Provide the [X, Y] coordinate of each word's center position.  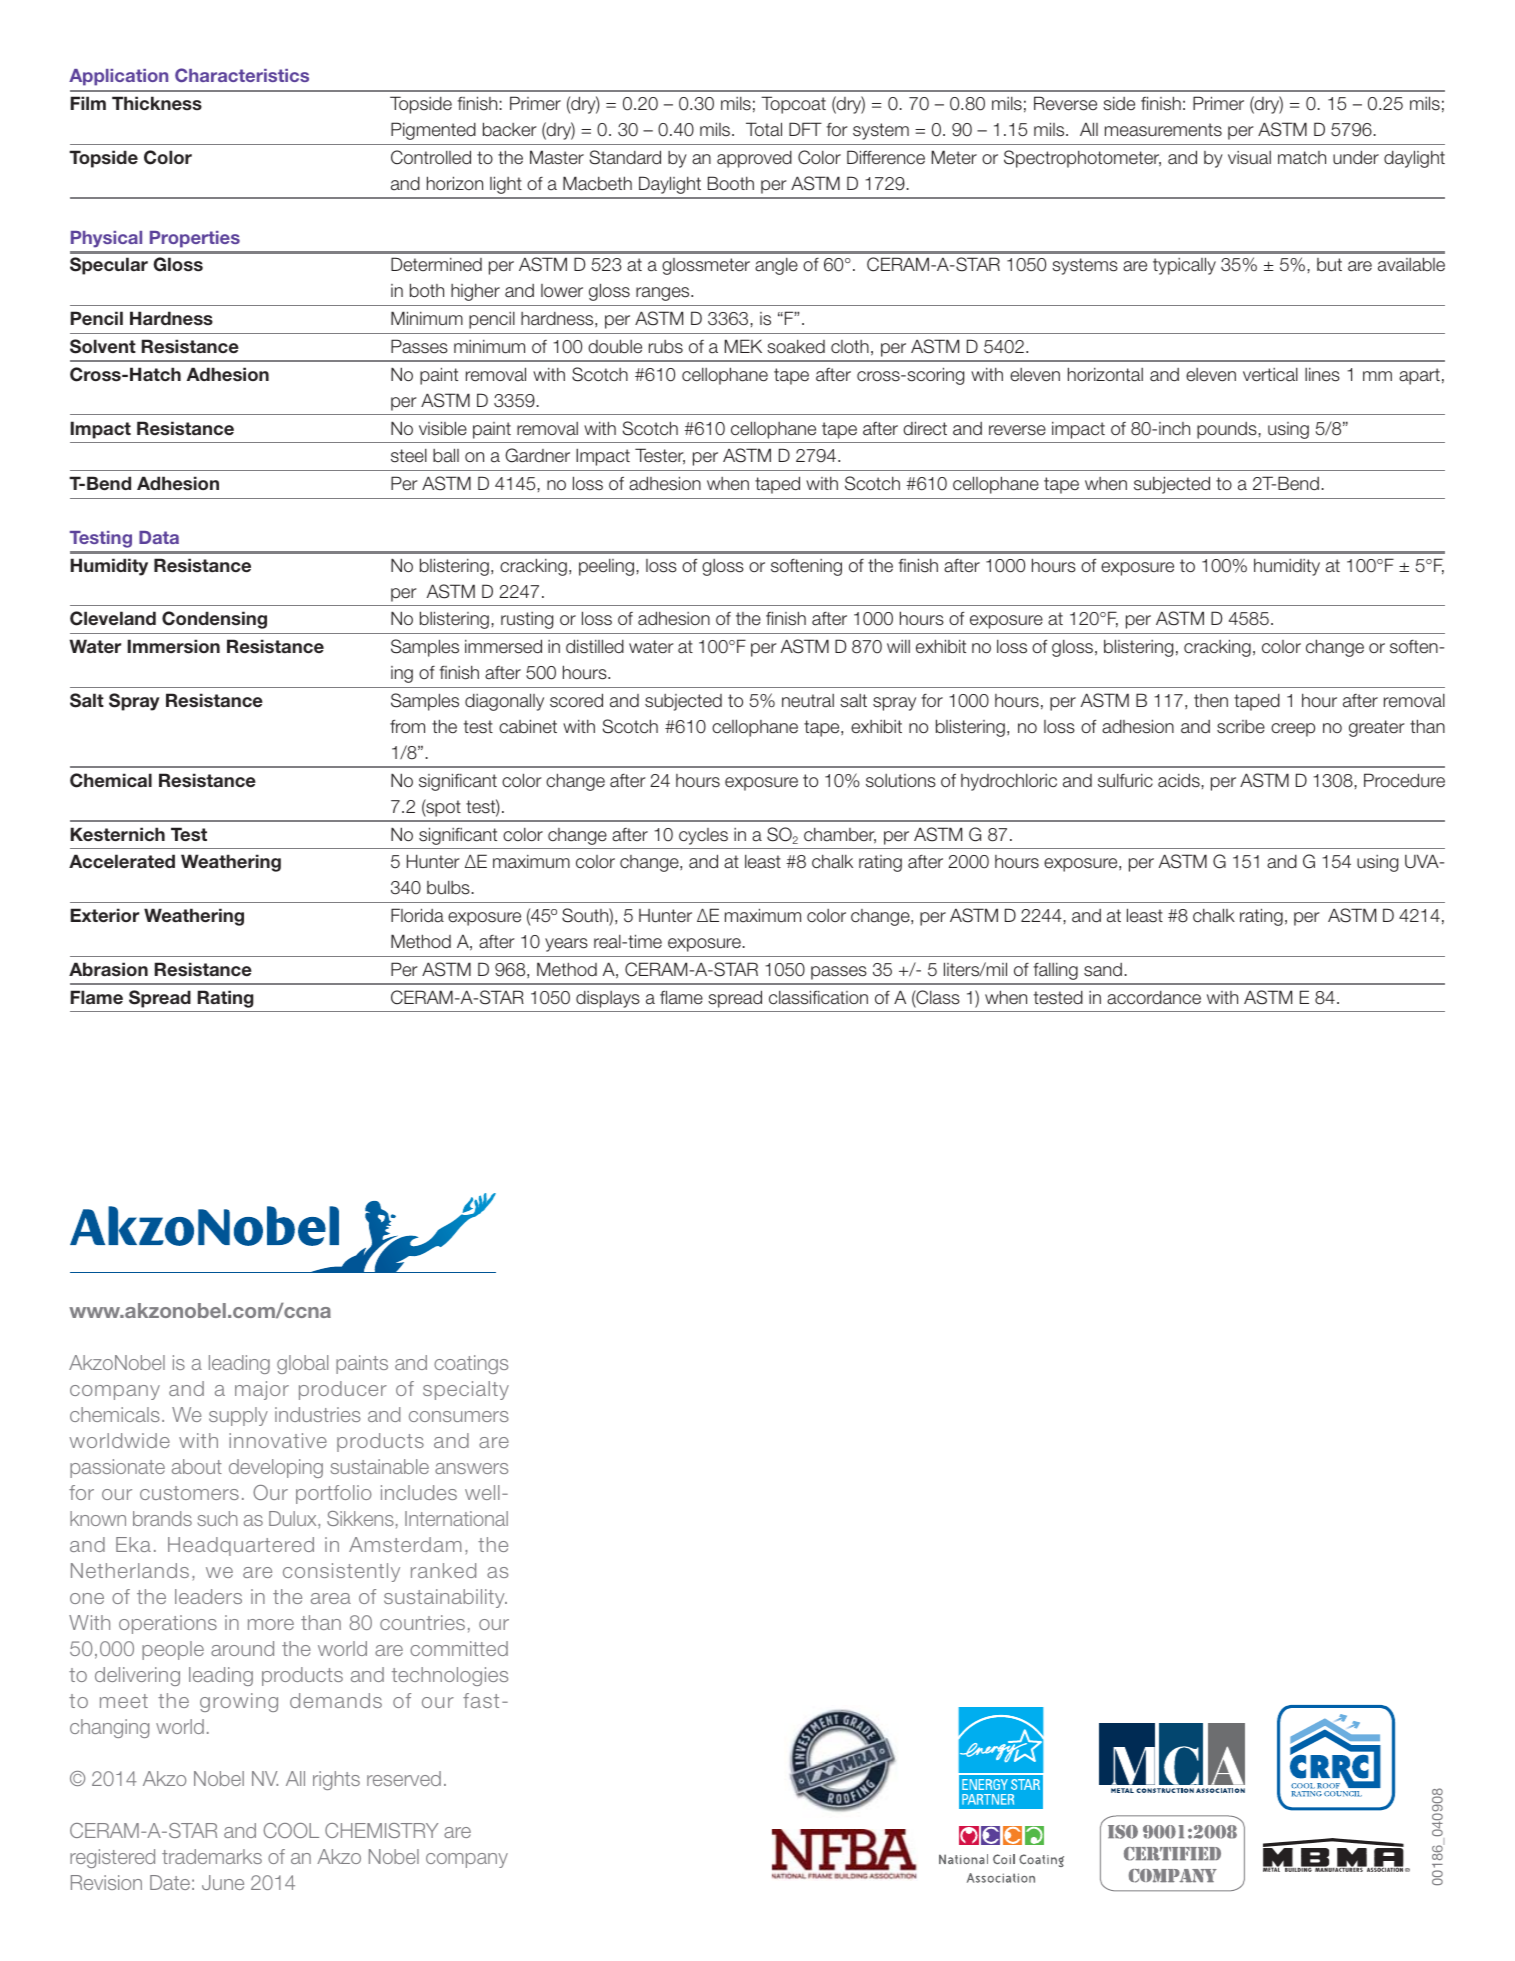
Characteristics [242, 75]
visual [1249, 158]
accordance [1154, 997]
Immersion [174, 646]
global [302, 1364]
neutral [808, 701]
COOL [291, 1830]
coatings [471, 1364]
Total [764, 129]
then [1211, 701]
